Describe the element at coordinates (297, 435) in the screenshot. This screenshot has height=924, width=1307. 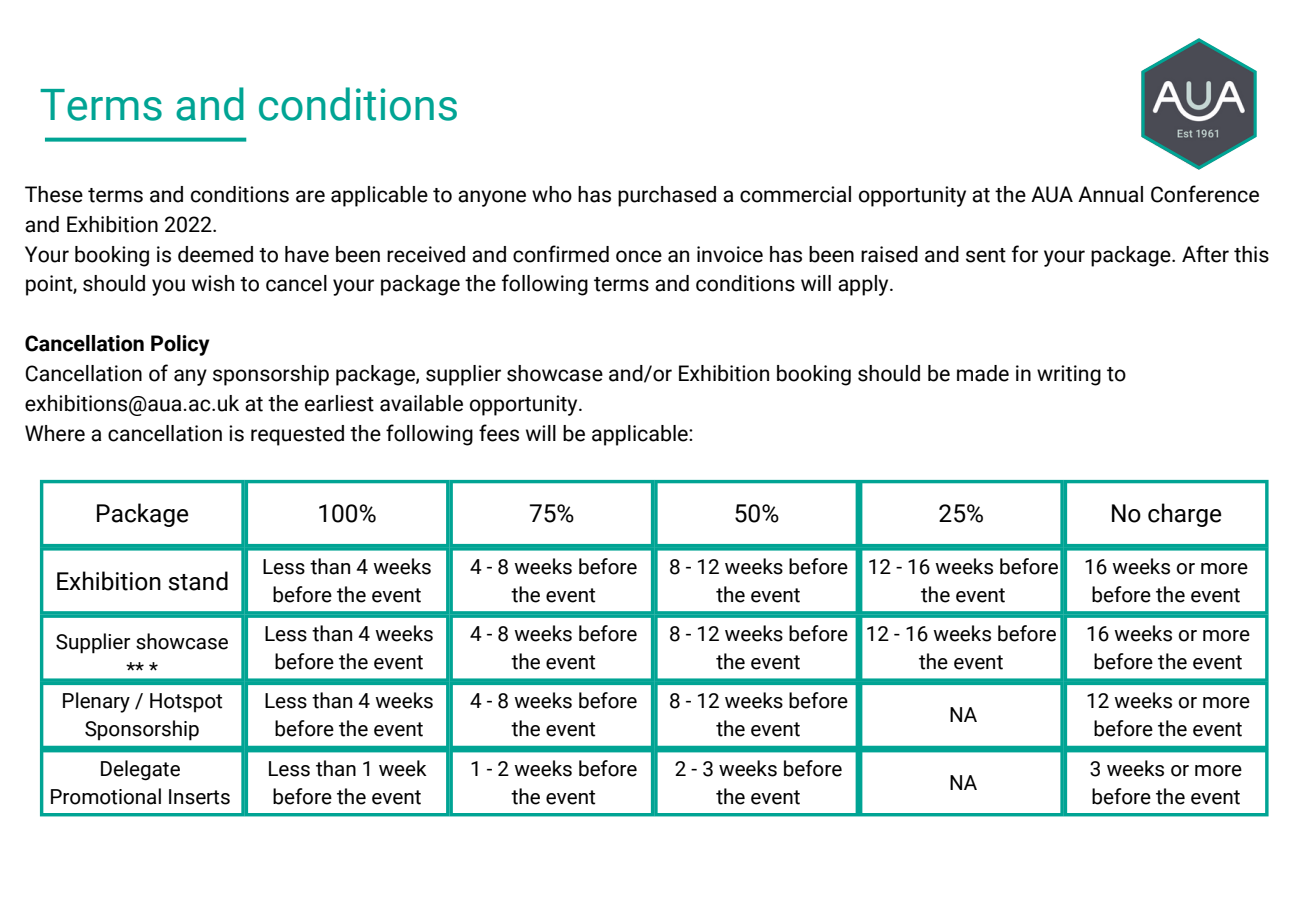
I see `requested` at that location.
